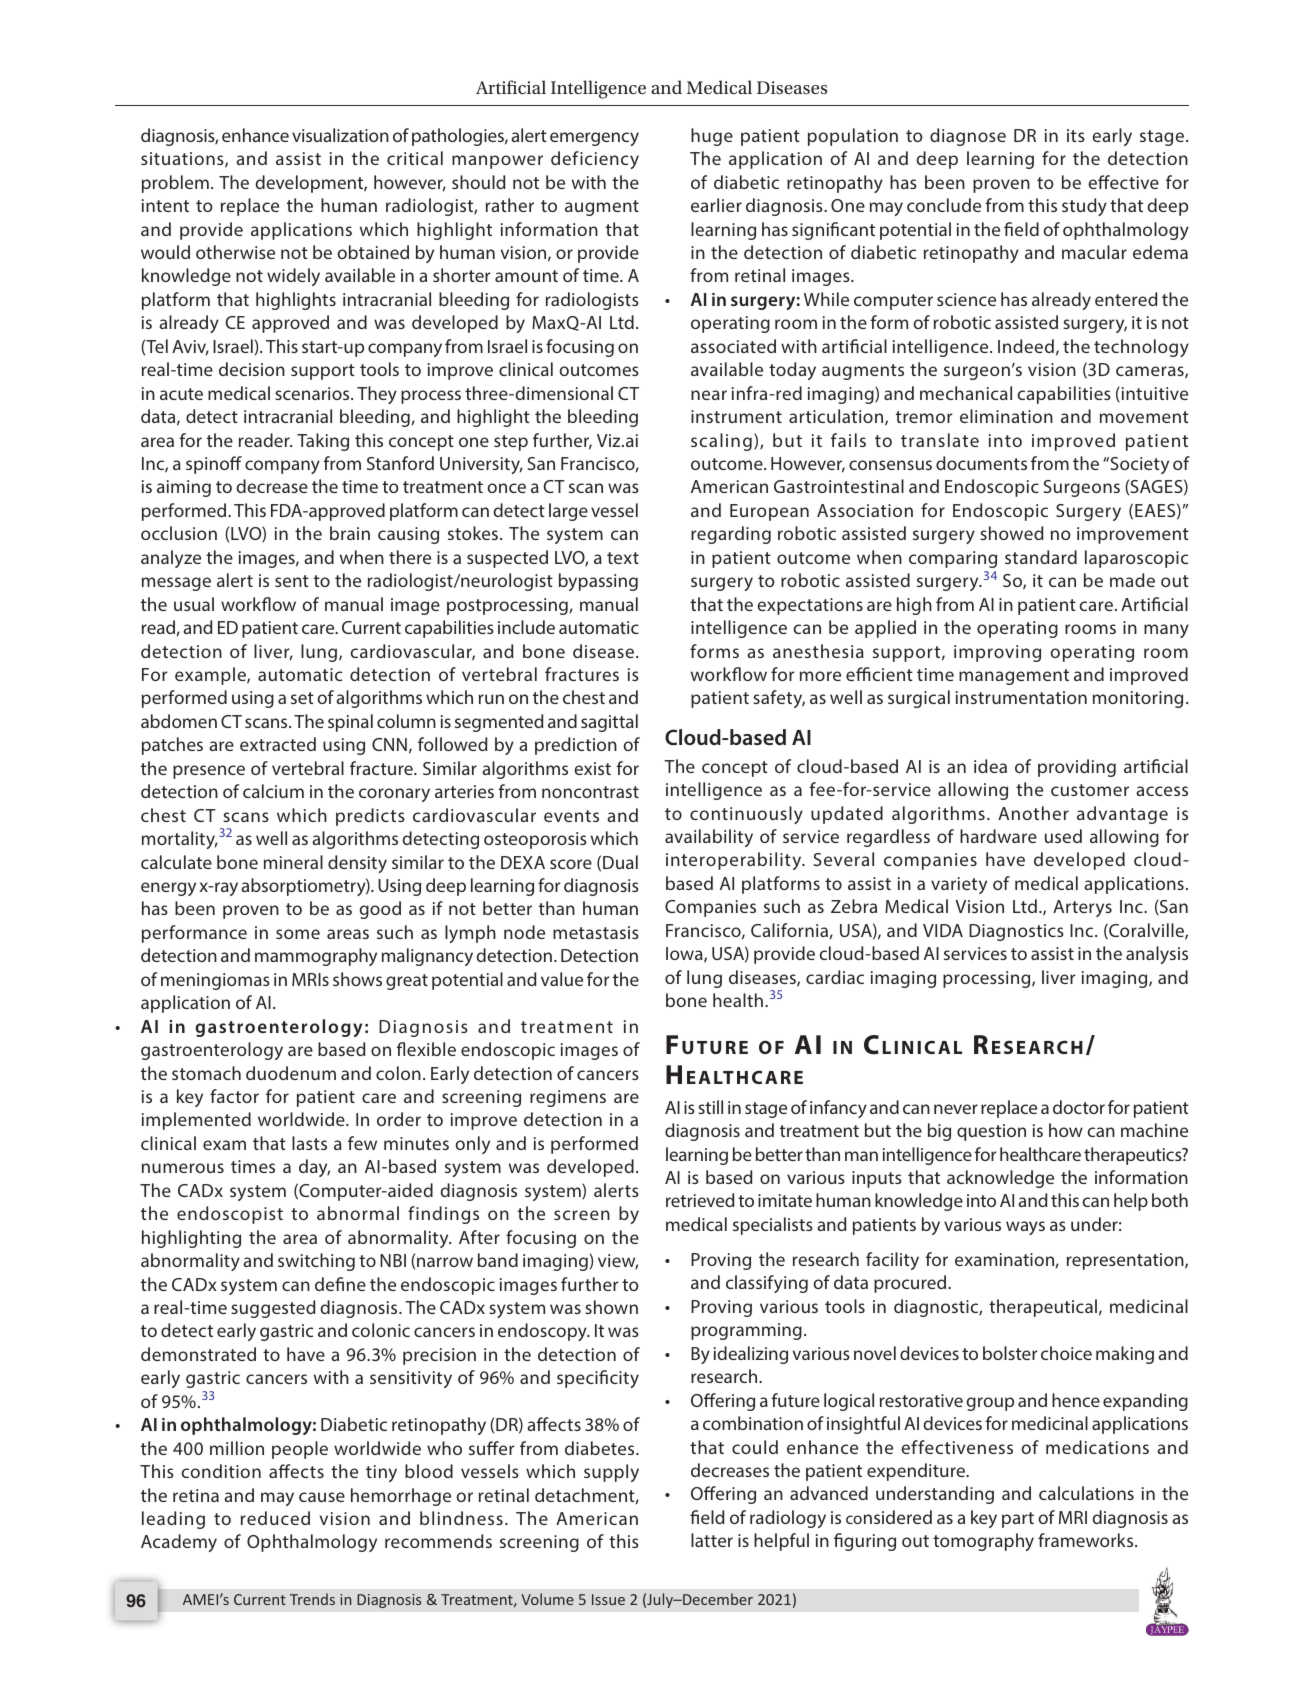 This screenshot has width=1304, height=1688. Describe the element at coordinates (1063, 836) in the screenshot. I see `used` at that location.
